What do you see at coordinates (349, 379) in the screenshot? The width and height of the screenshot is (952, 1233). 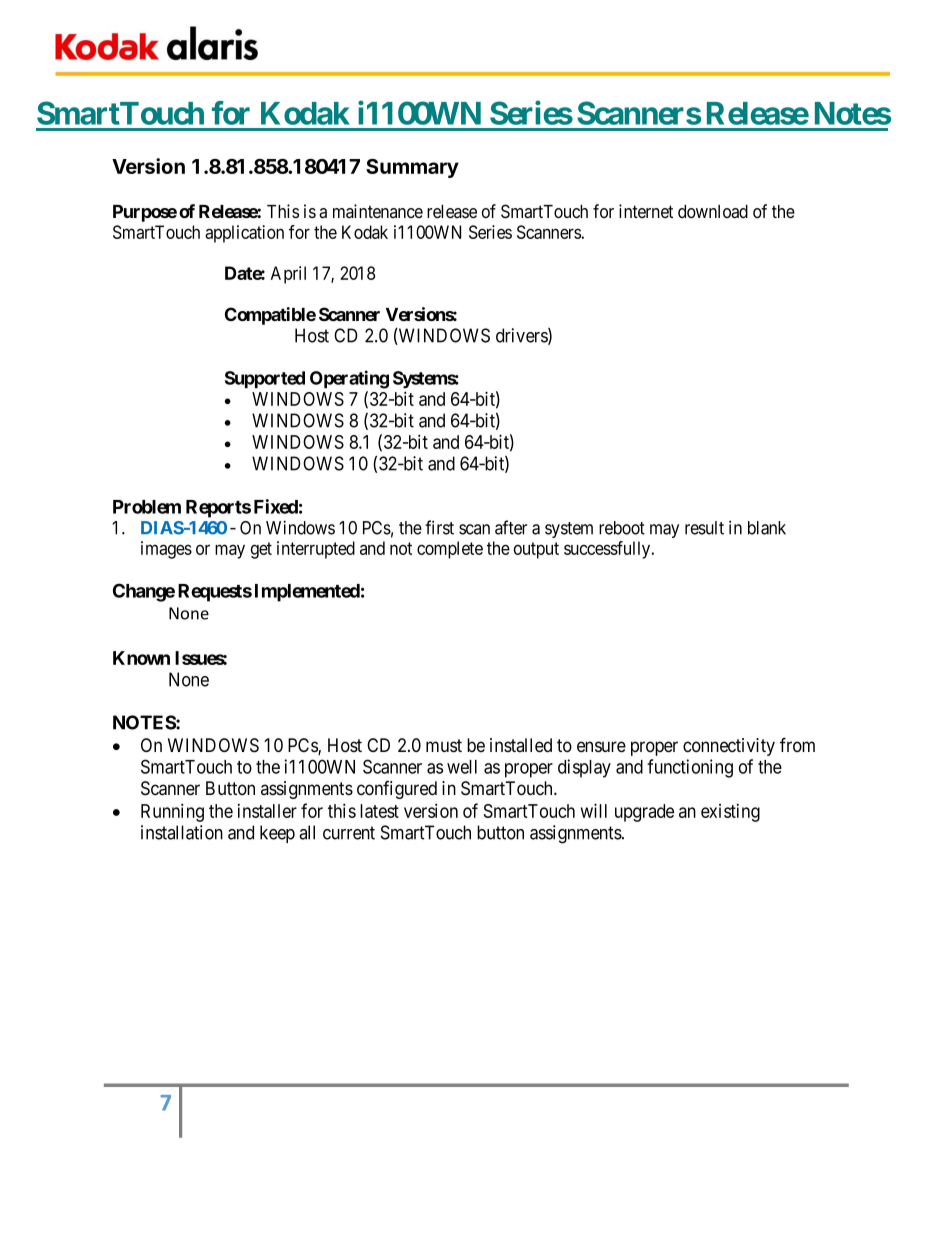 I see `Operating` at bounding box center [349, 379].
